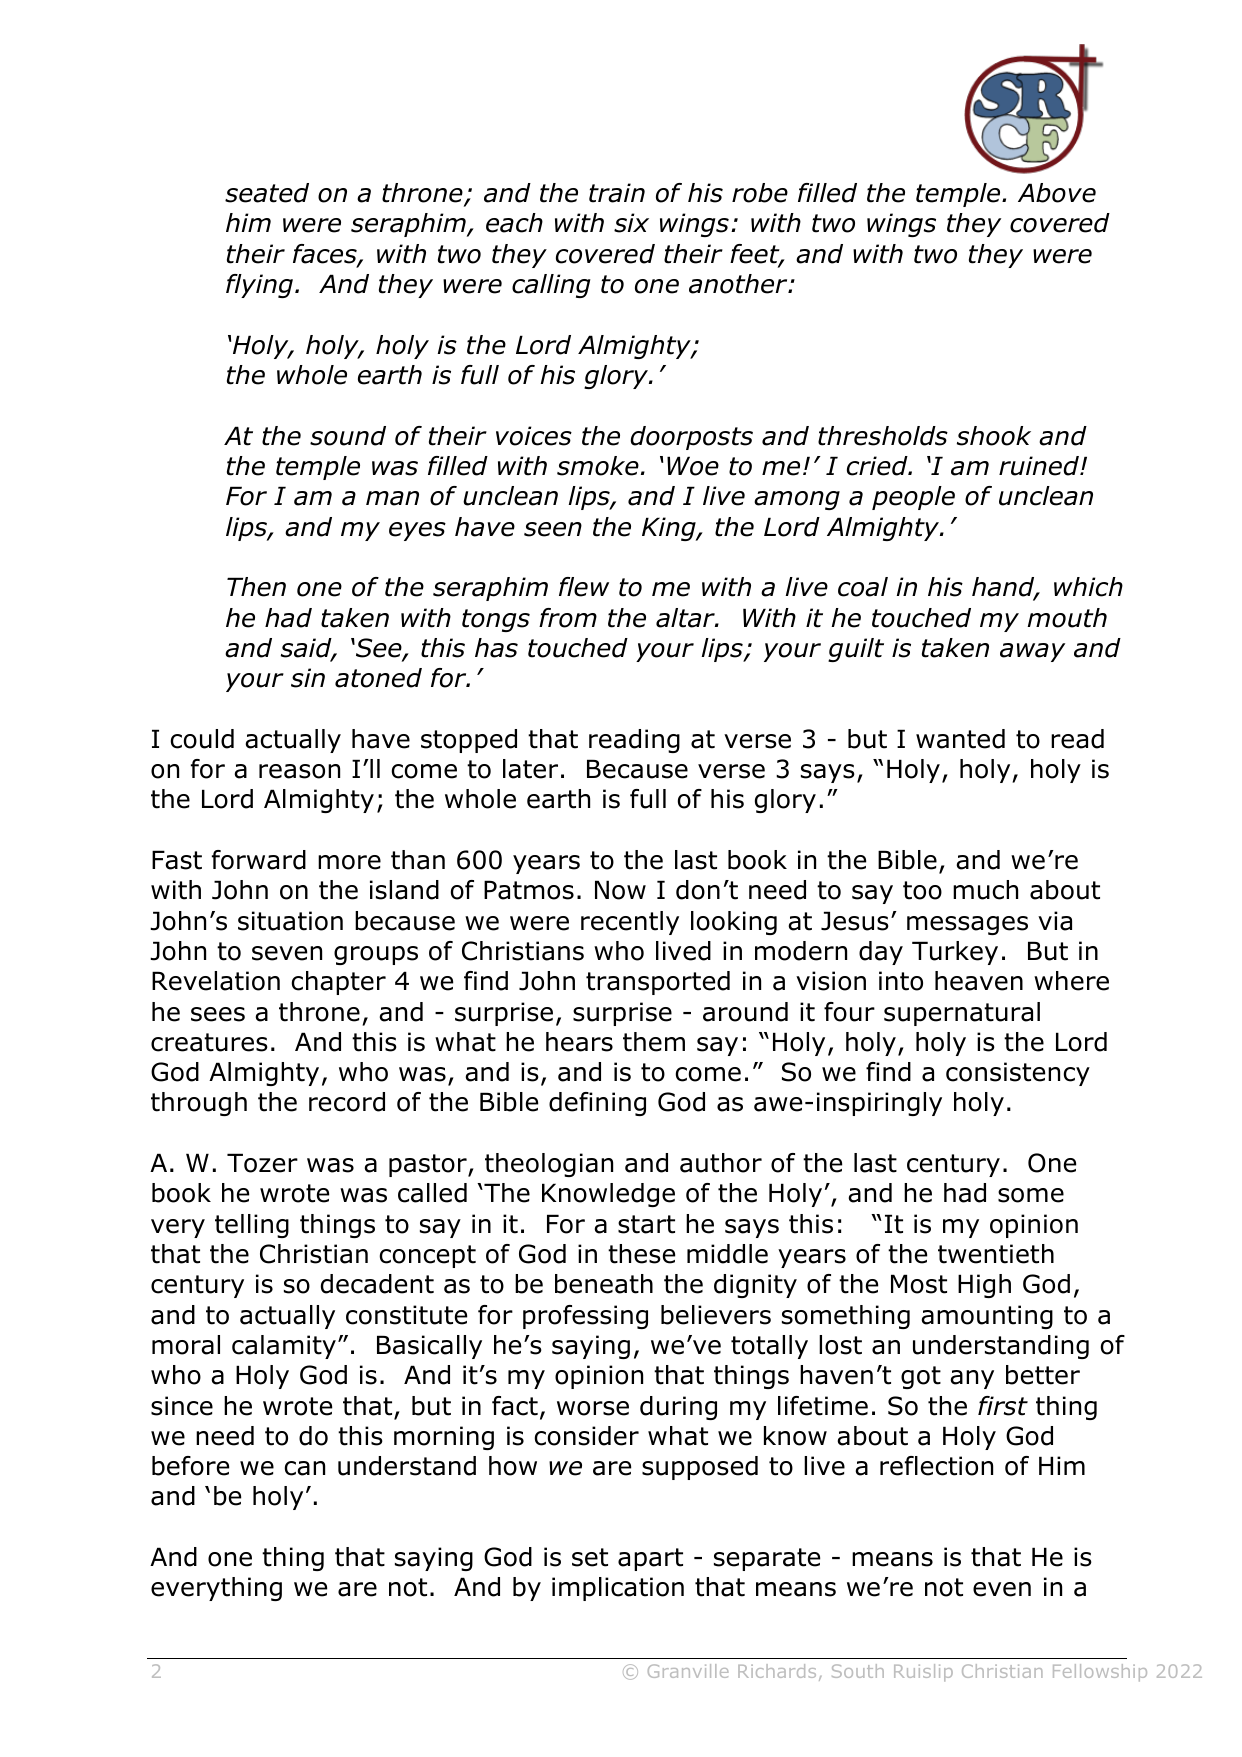 This document has height=1757, width=1242. Describe the element at coordinates (1057, 193) in the document. I see `Above` at that location.
